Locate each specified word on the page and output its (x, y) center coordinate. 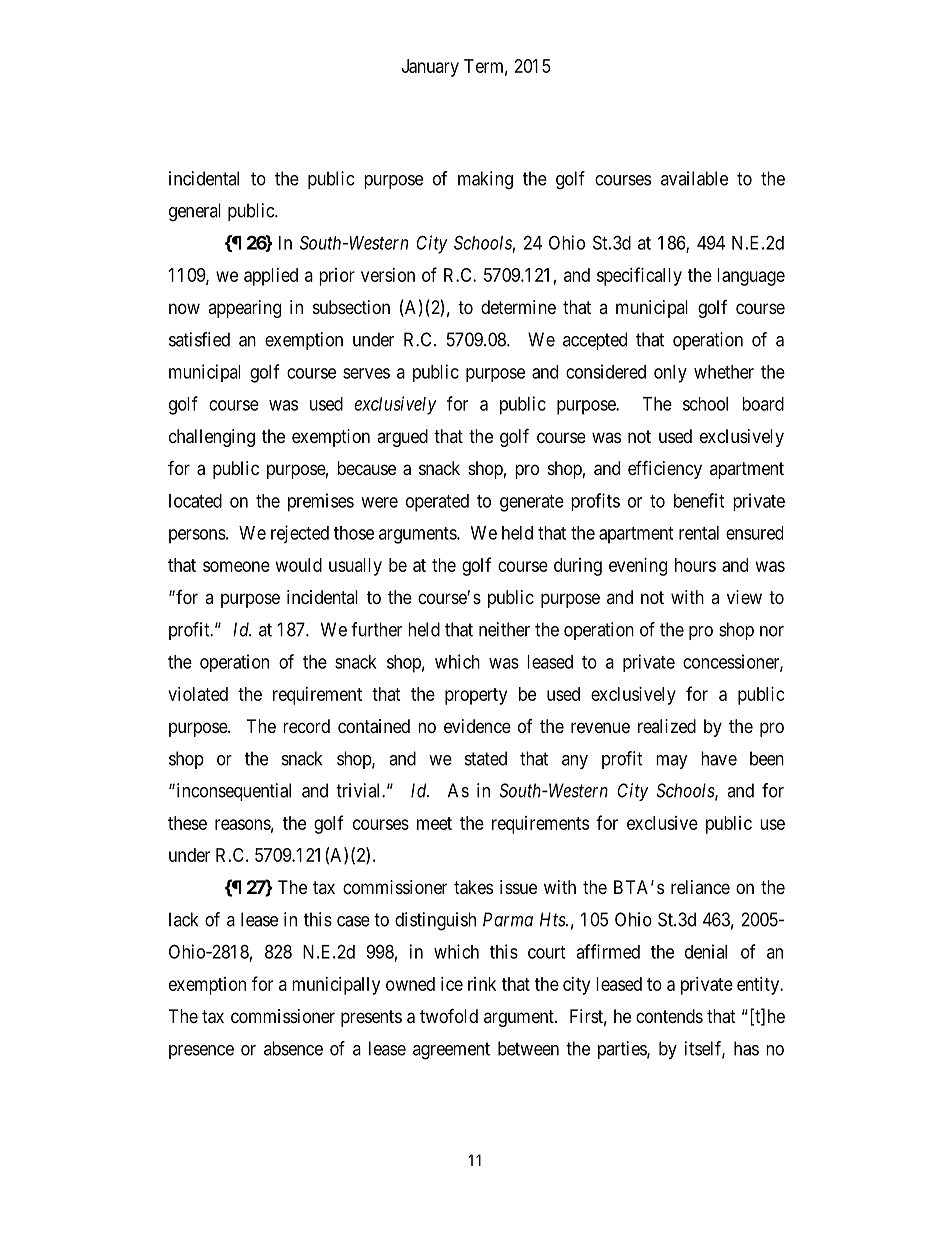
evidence (477, 726)
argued (402, 438)
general (195, 212)
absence (293, 1048)
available (694, 178)
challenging (212, 438)
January (430, 68)
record (306, 726)
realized (667, 726)
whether (724, 372)
